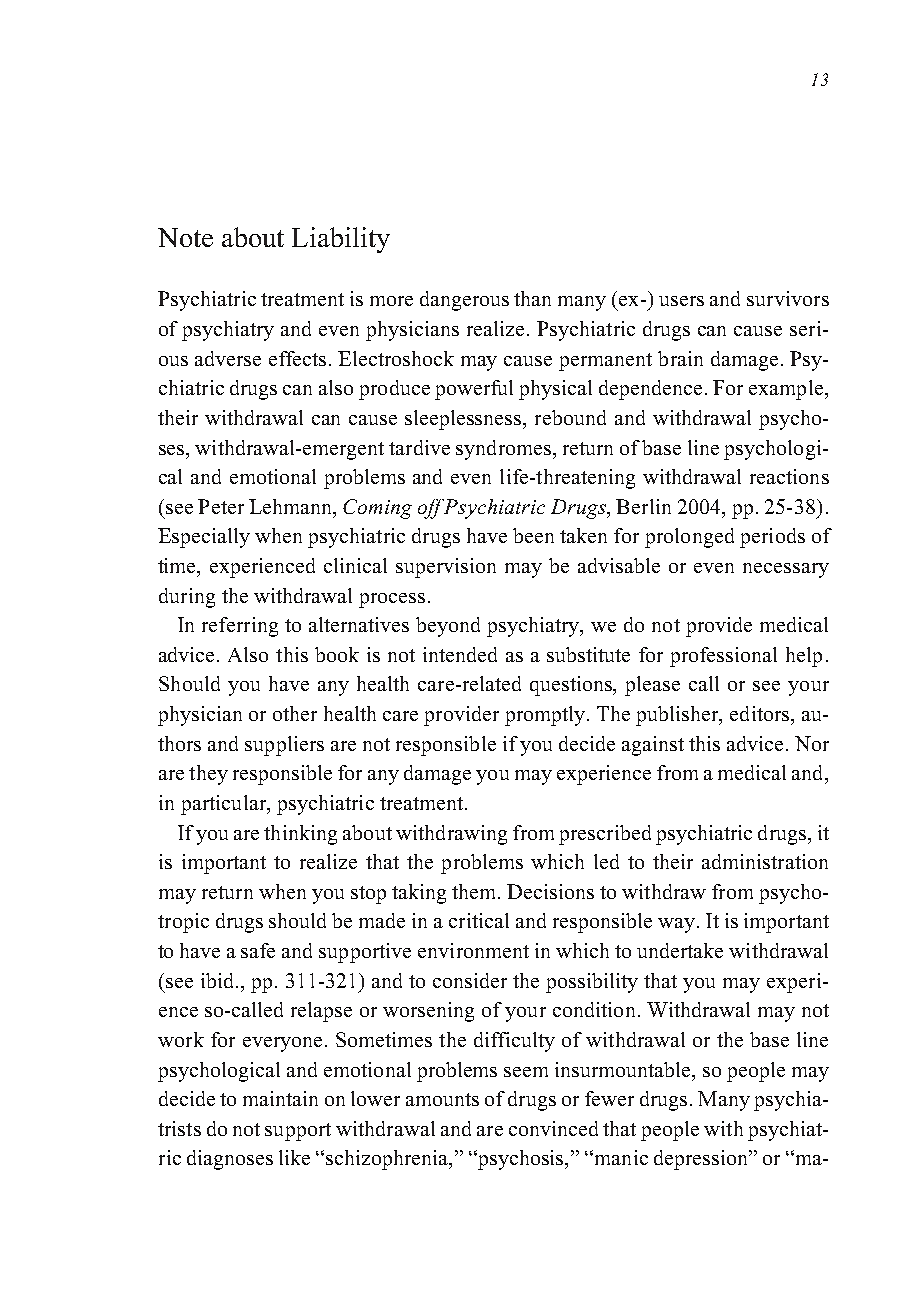 The height and width of the screenshot is (1310, 924). What do you see at coordinates (185, 237) in the screenshot?
I see `Note` at bounding box center [185, 237].
